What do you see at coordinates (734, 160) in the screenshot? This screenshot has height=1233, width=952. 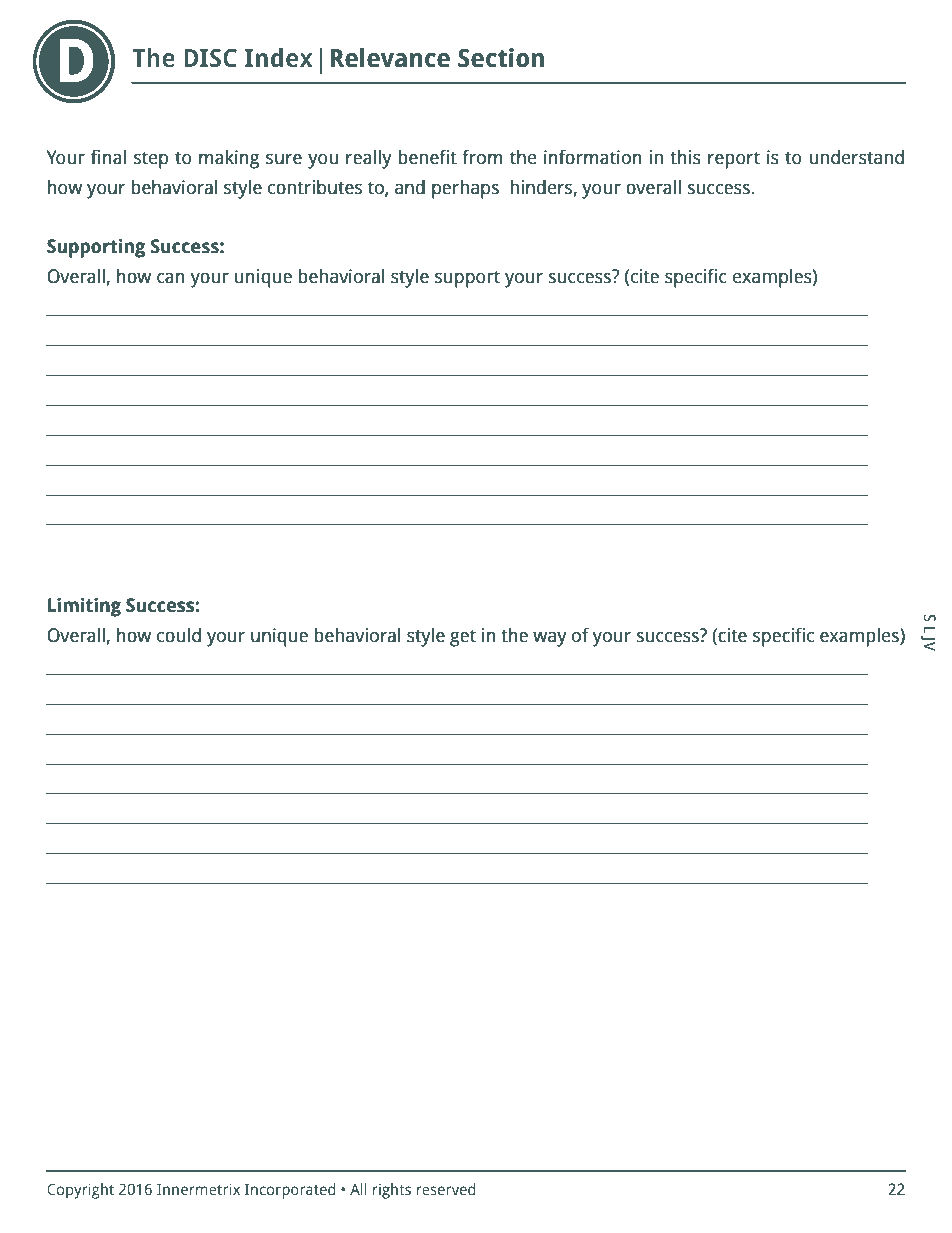 I see `report` at bounding box center [734, 160].
